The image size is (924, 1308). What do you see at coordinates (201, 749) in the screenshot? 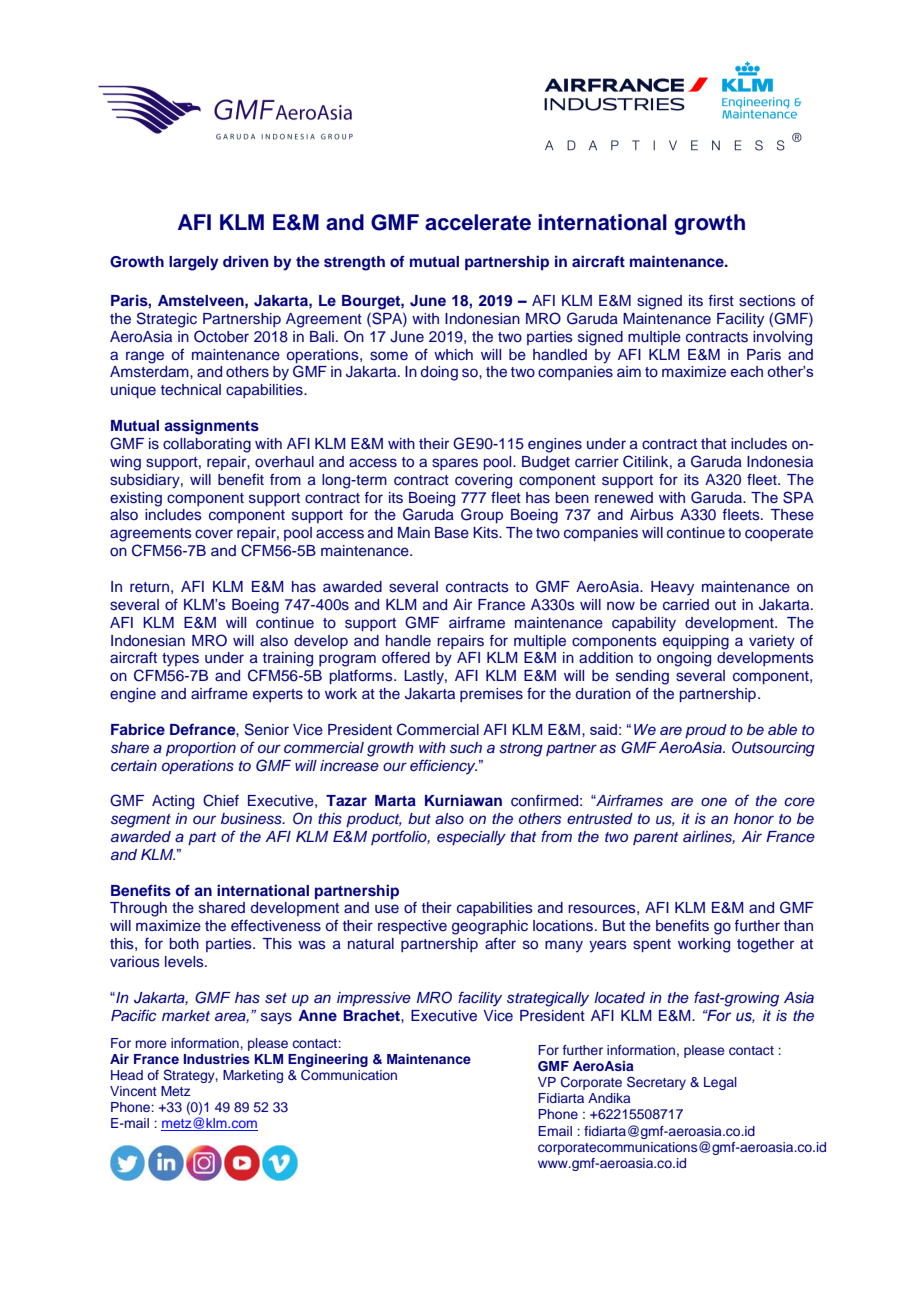
I see `proportion` at bounding box center [201, 749].
